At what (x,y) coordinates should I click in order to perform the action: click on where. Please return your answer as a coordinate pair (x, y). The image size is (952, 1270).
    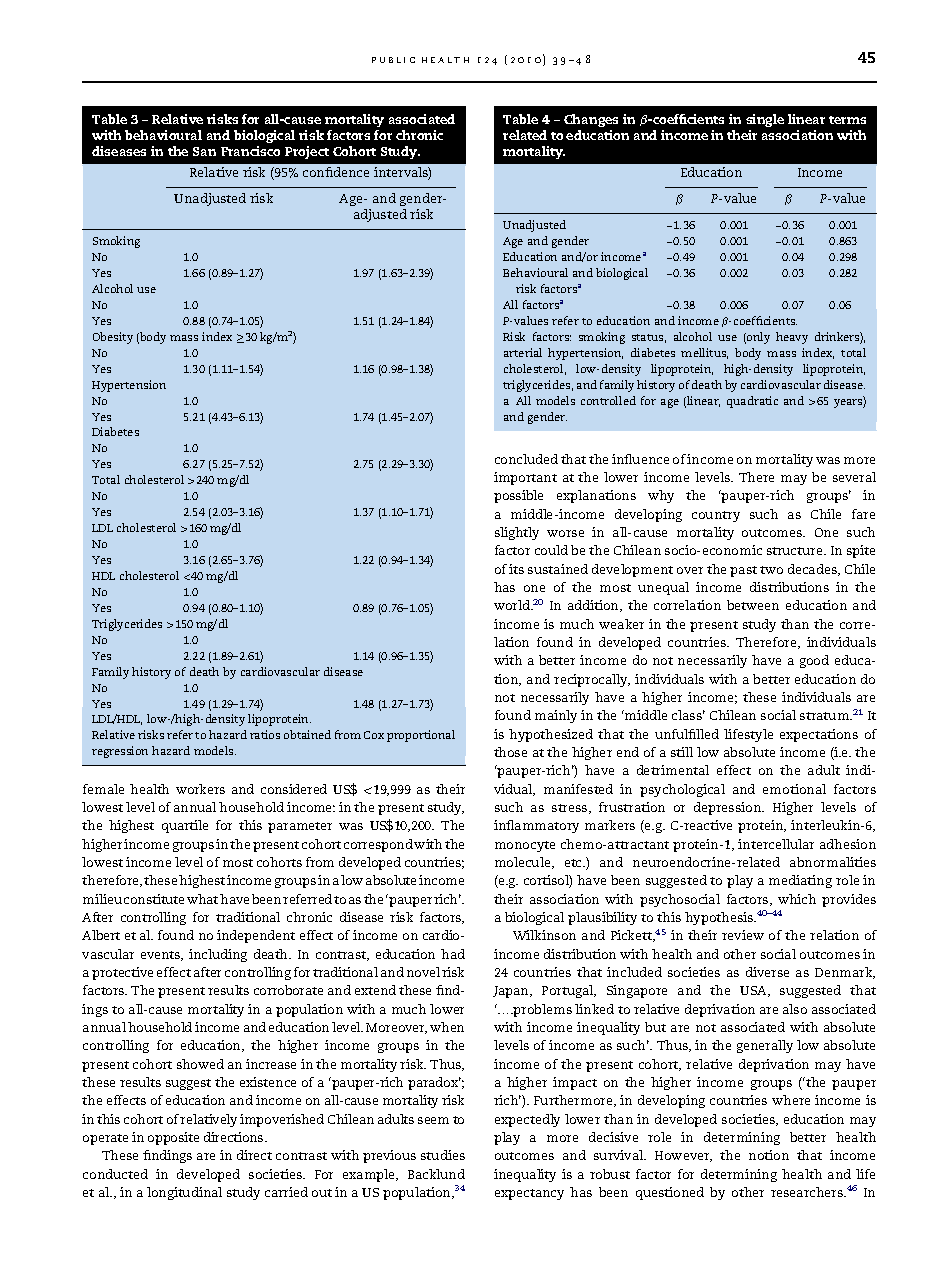
    Looking at the image, I should click on (791, 1100).
